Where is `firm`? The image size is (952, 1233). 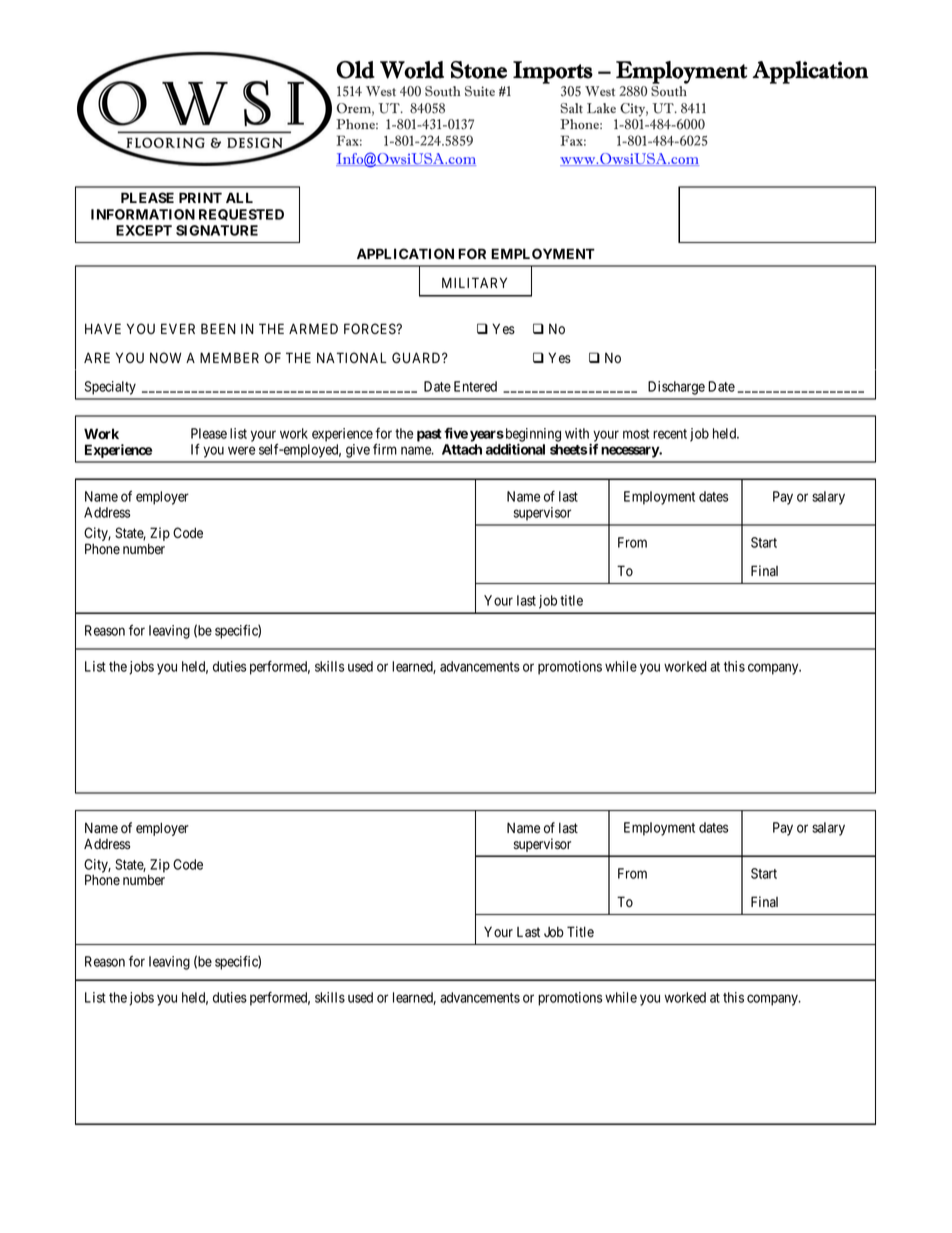
firm is located at coordinates (385, 449).
